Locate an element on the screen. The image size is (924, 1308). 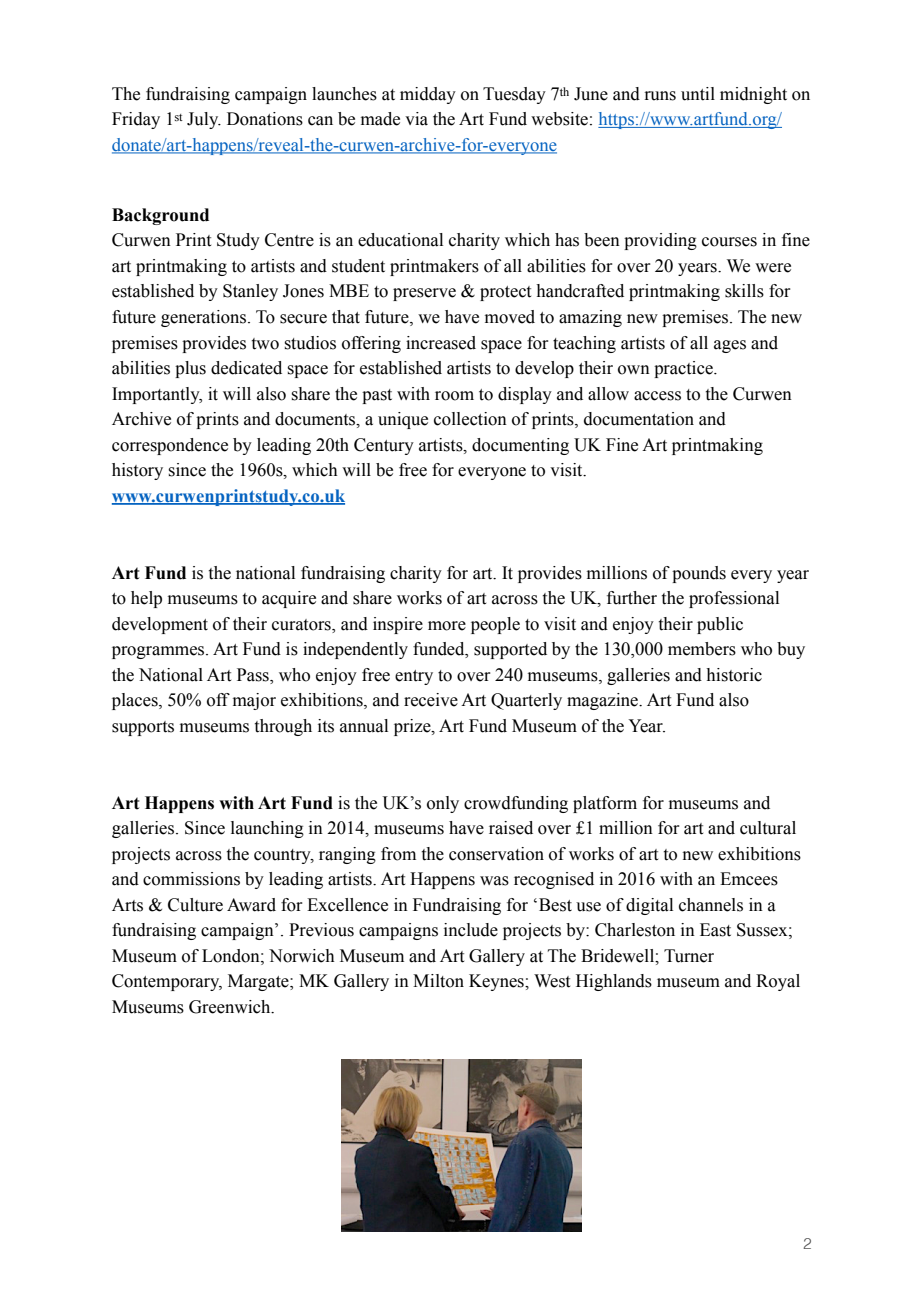
pounds is located at coordinates (699, 574).
